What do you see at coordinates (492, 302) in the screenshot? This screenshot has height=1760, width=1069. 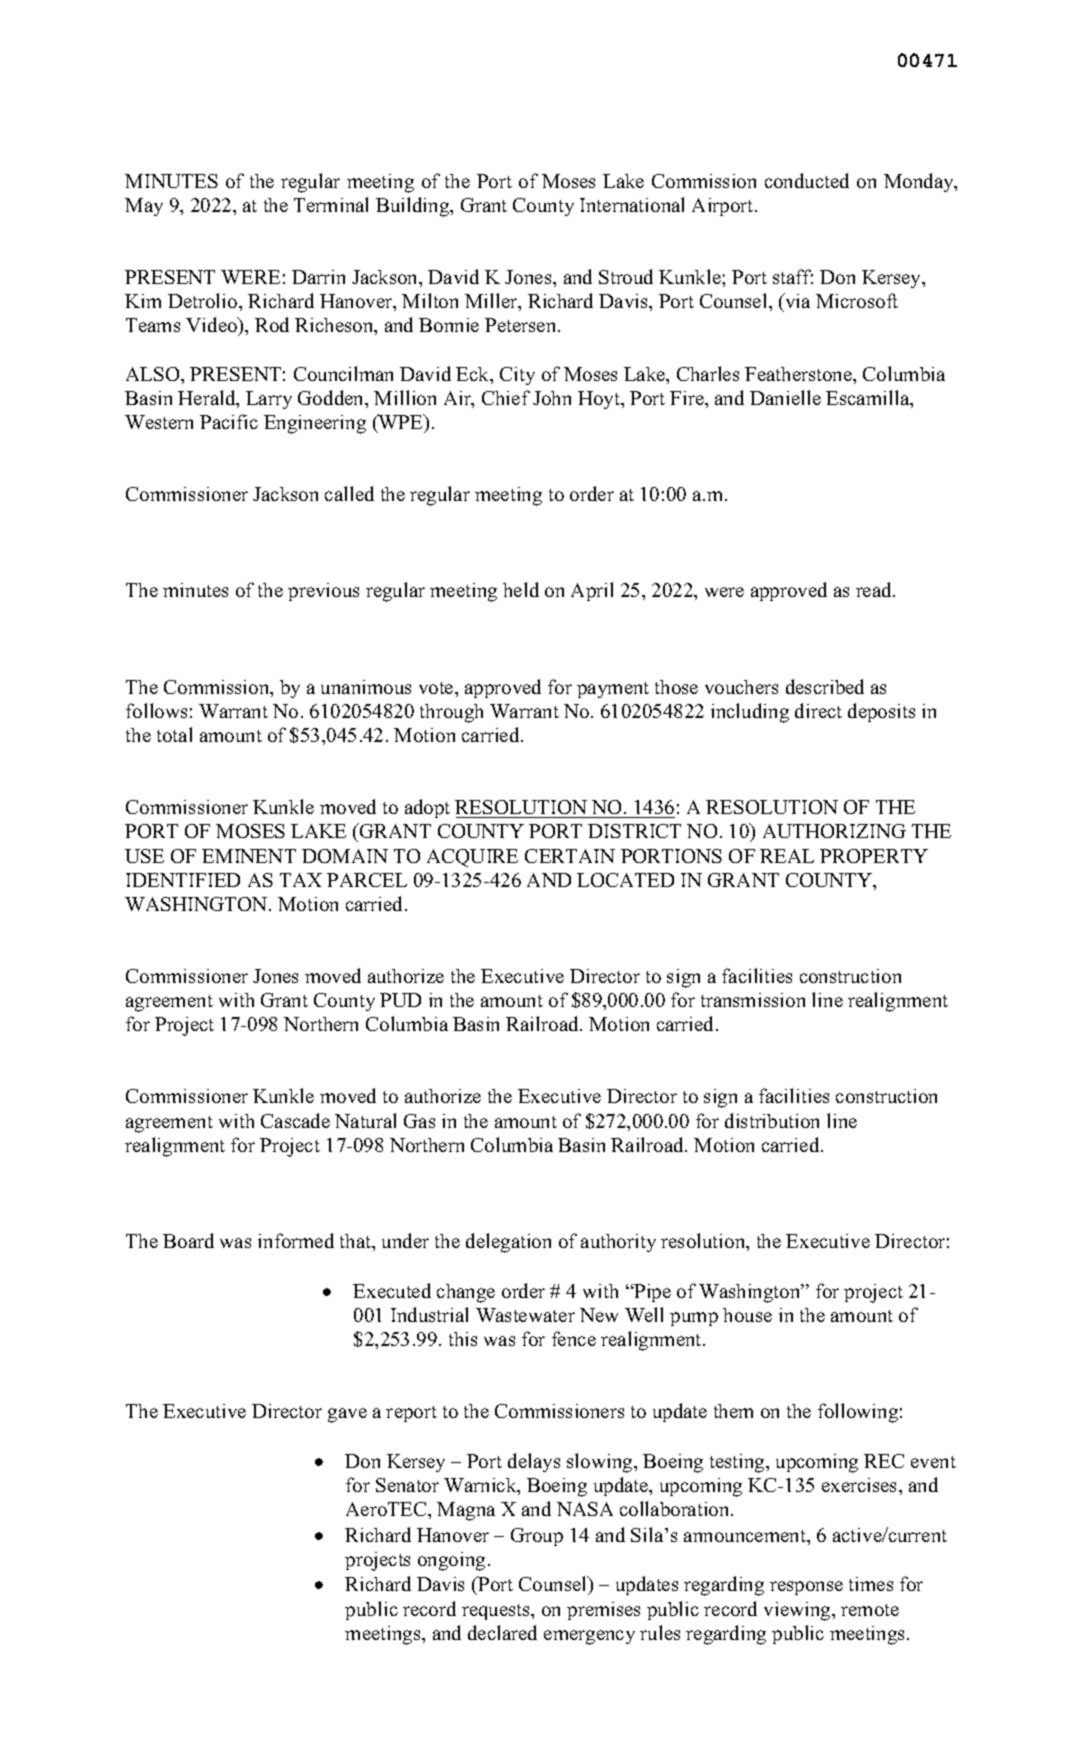 I see `Miller` at bounding box center [492, 302].
